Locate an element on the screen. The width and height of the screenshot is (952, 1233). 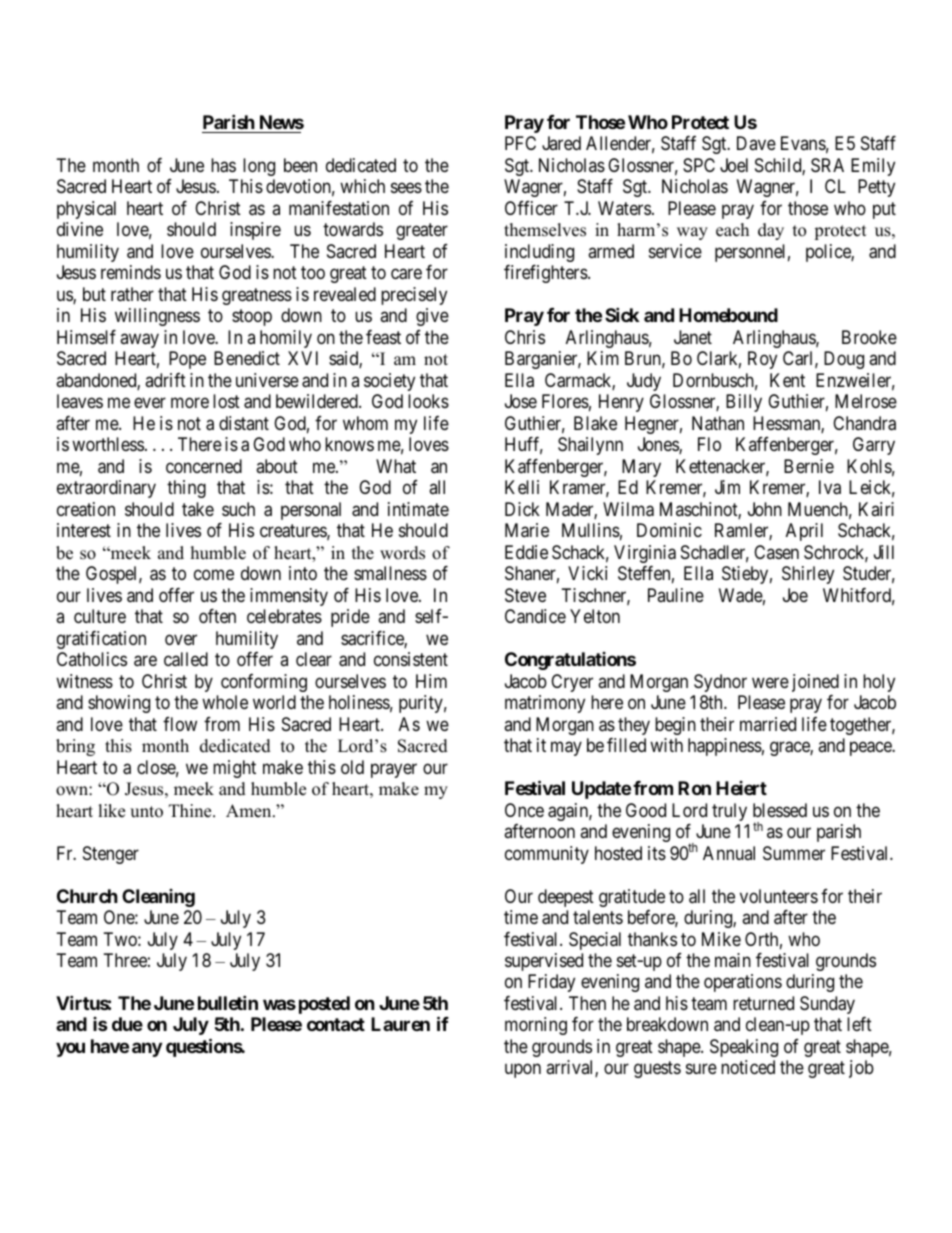
morning is located at coordinates (536, 1026).
